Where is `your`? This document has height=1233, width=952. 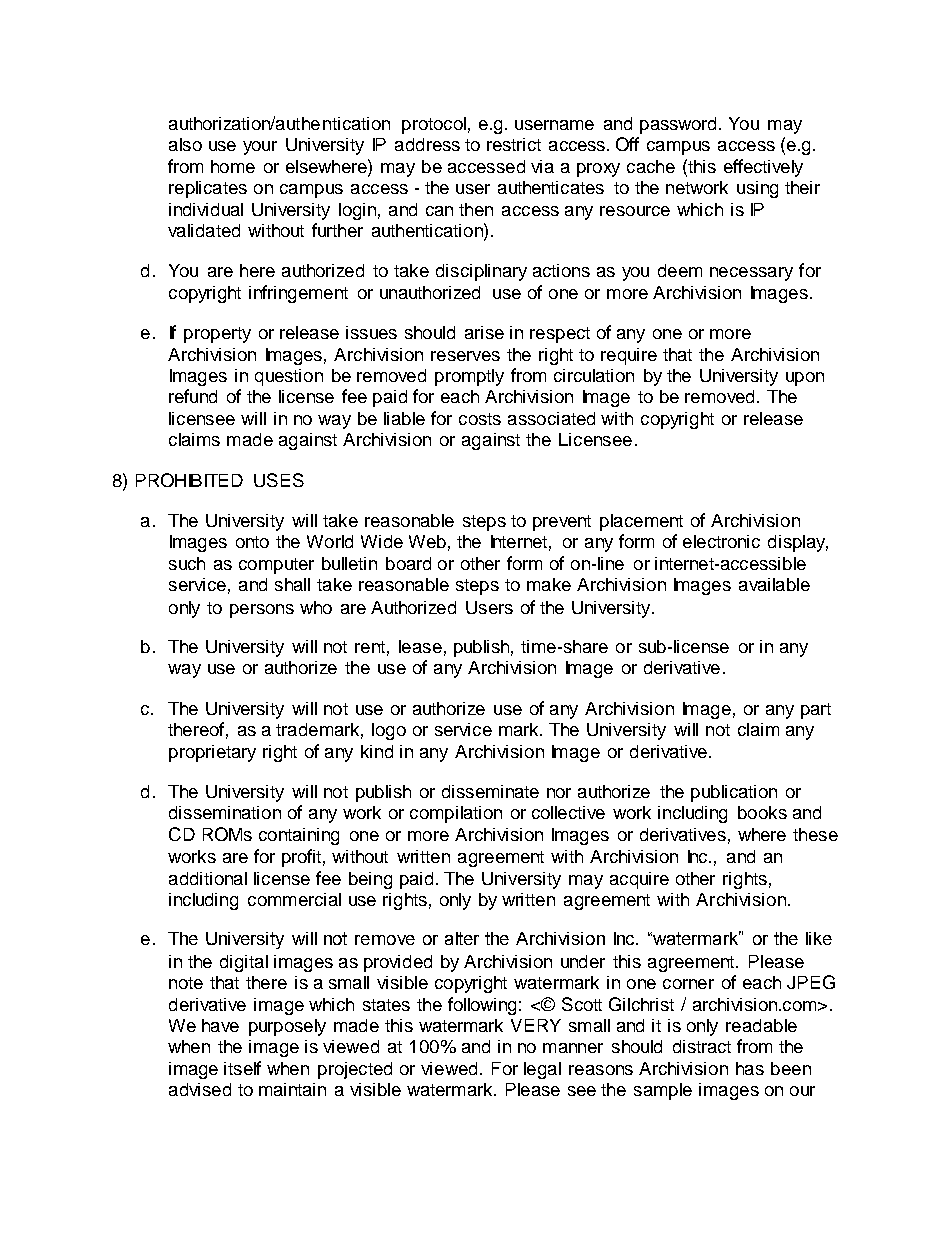 your is located at coordinates (260, 148).
